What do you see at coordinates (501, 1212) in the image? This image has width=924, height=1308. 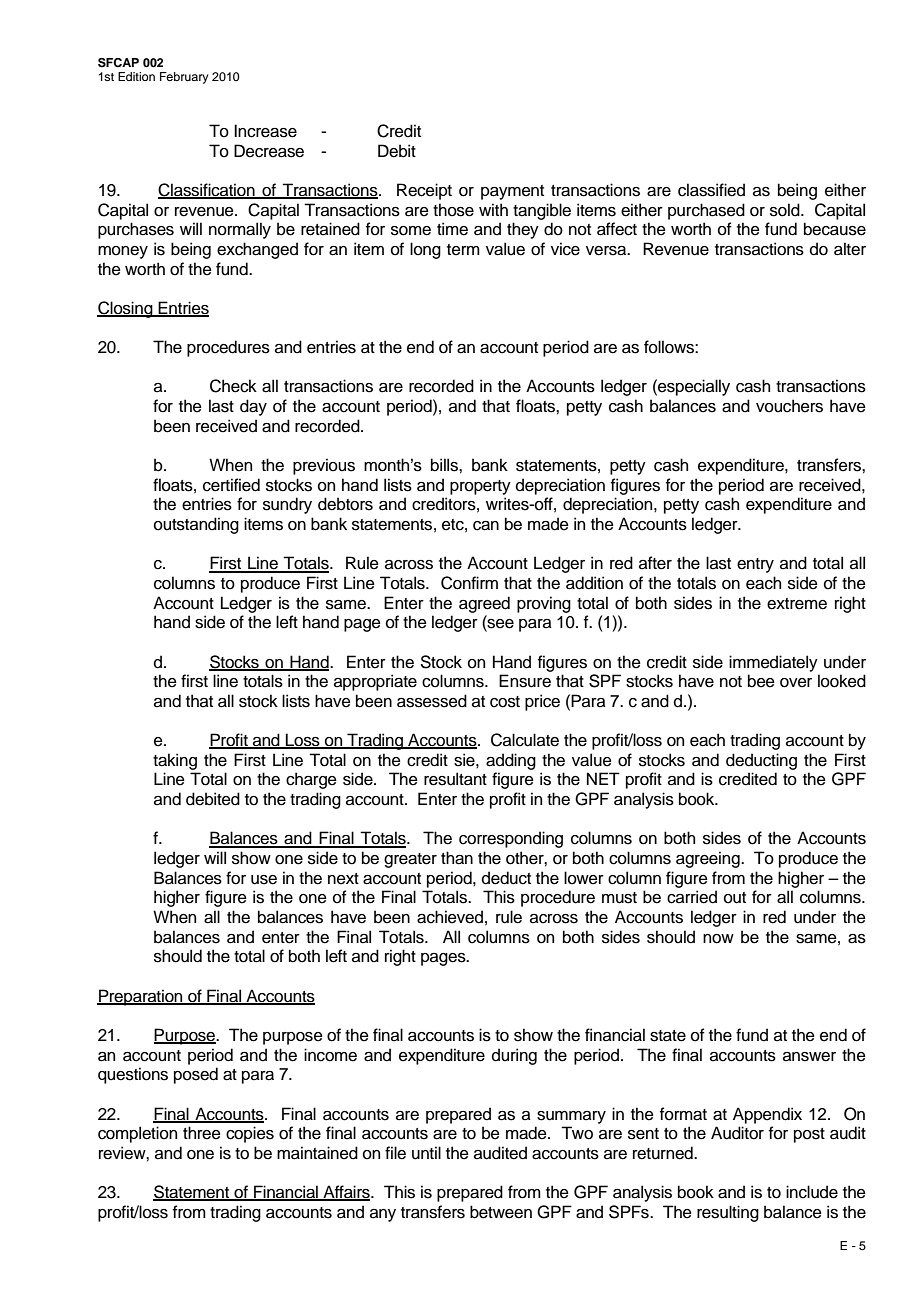 I see `between` at bounding box center [501, 1212].
